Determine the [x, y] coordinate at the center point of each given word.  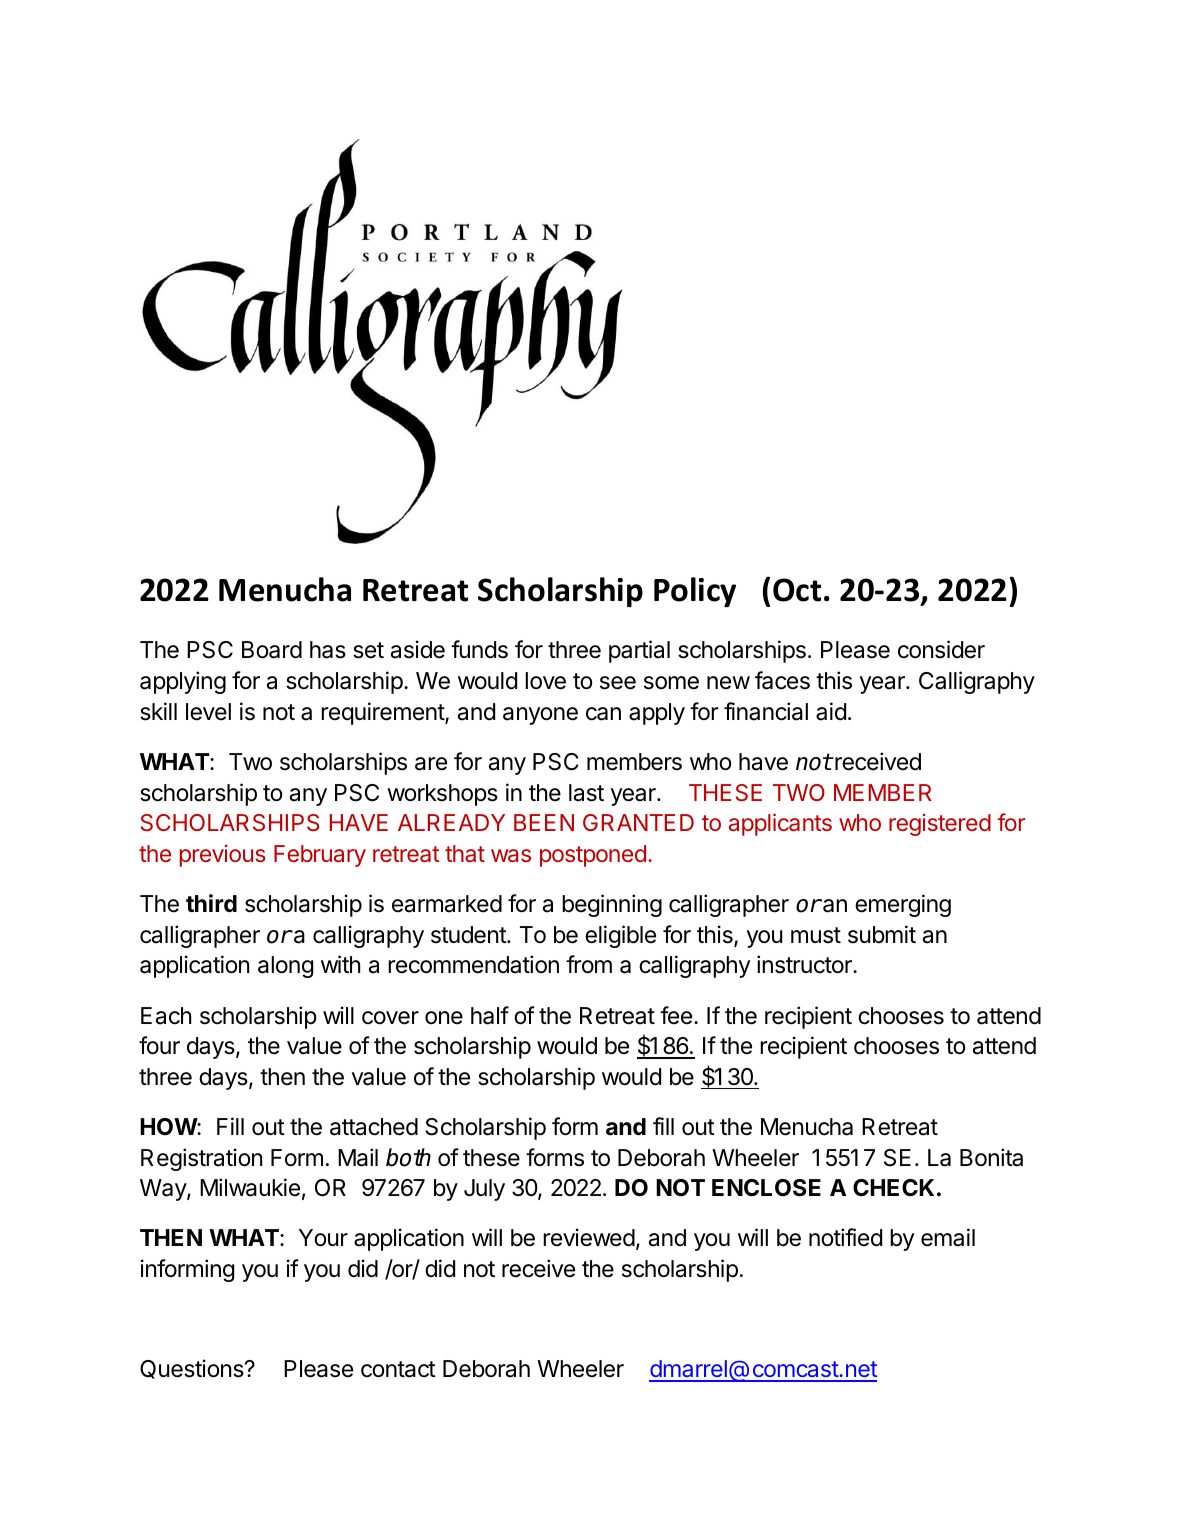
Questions [193, 1369]
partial [639, 651]
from [589, 964]
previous [223, 855]
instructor [805, 964]
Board [272, 650]
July [484, 1190]
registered [940, 824]
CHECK [895, 1187]
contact [398, 1369]
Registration [201, 1159]
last [586, 793]
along [285, 967]
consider [941, 649]
